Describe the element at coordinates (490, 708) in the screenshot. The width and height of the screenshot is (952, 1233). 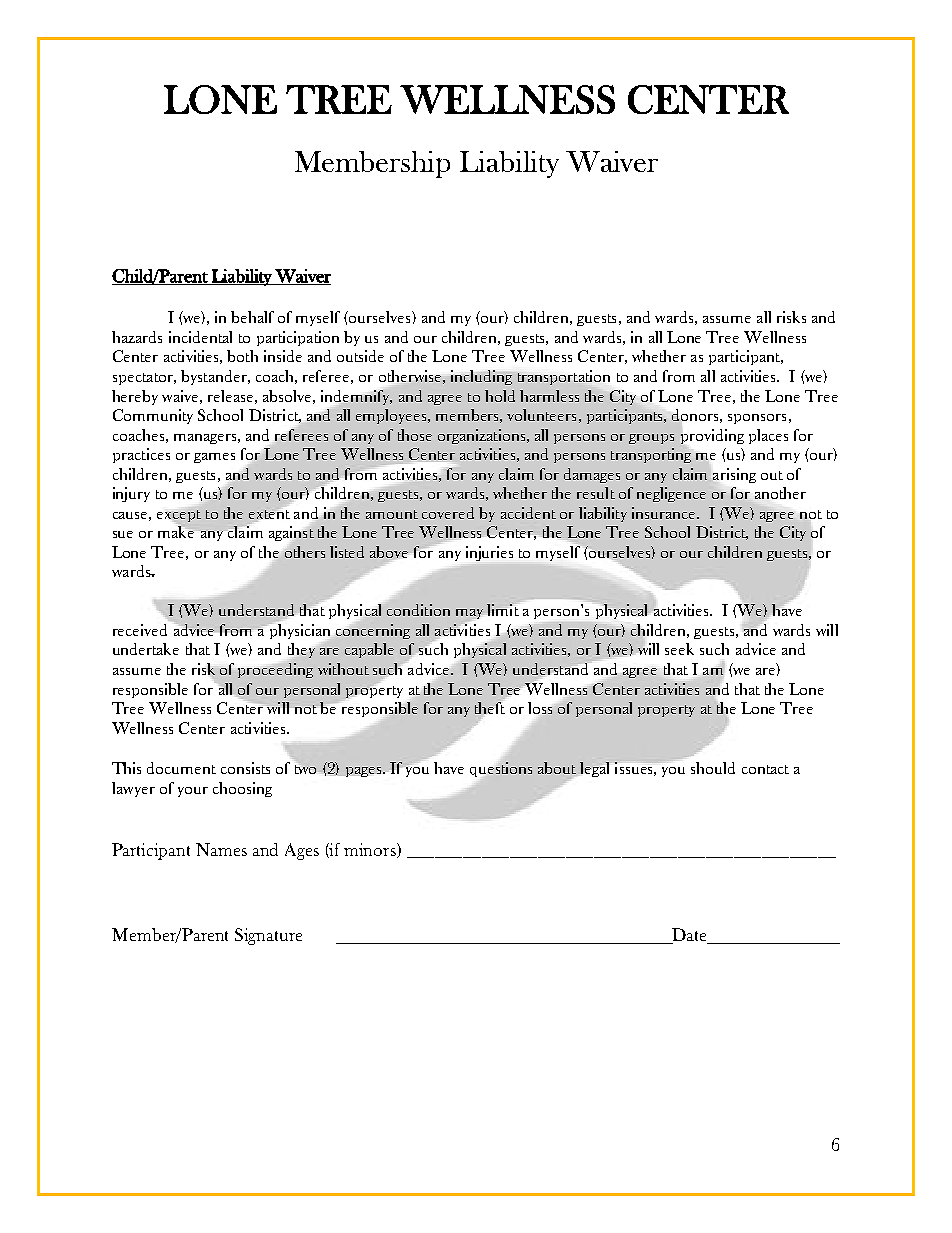
I see `theft` at that location.
